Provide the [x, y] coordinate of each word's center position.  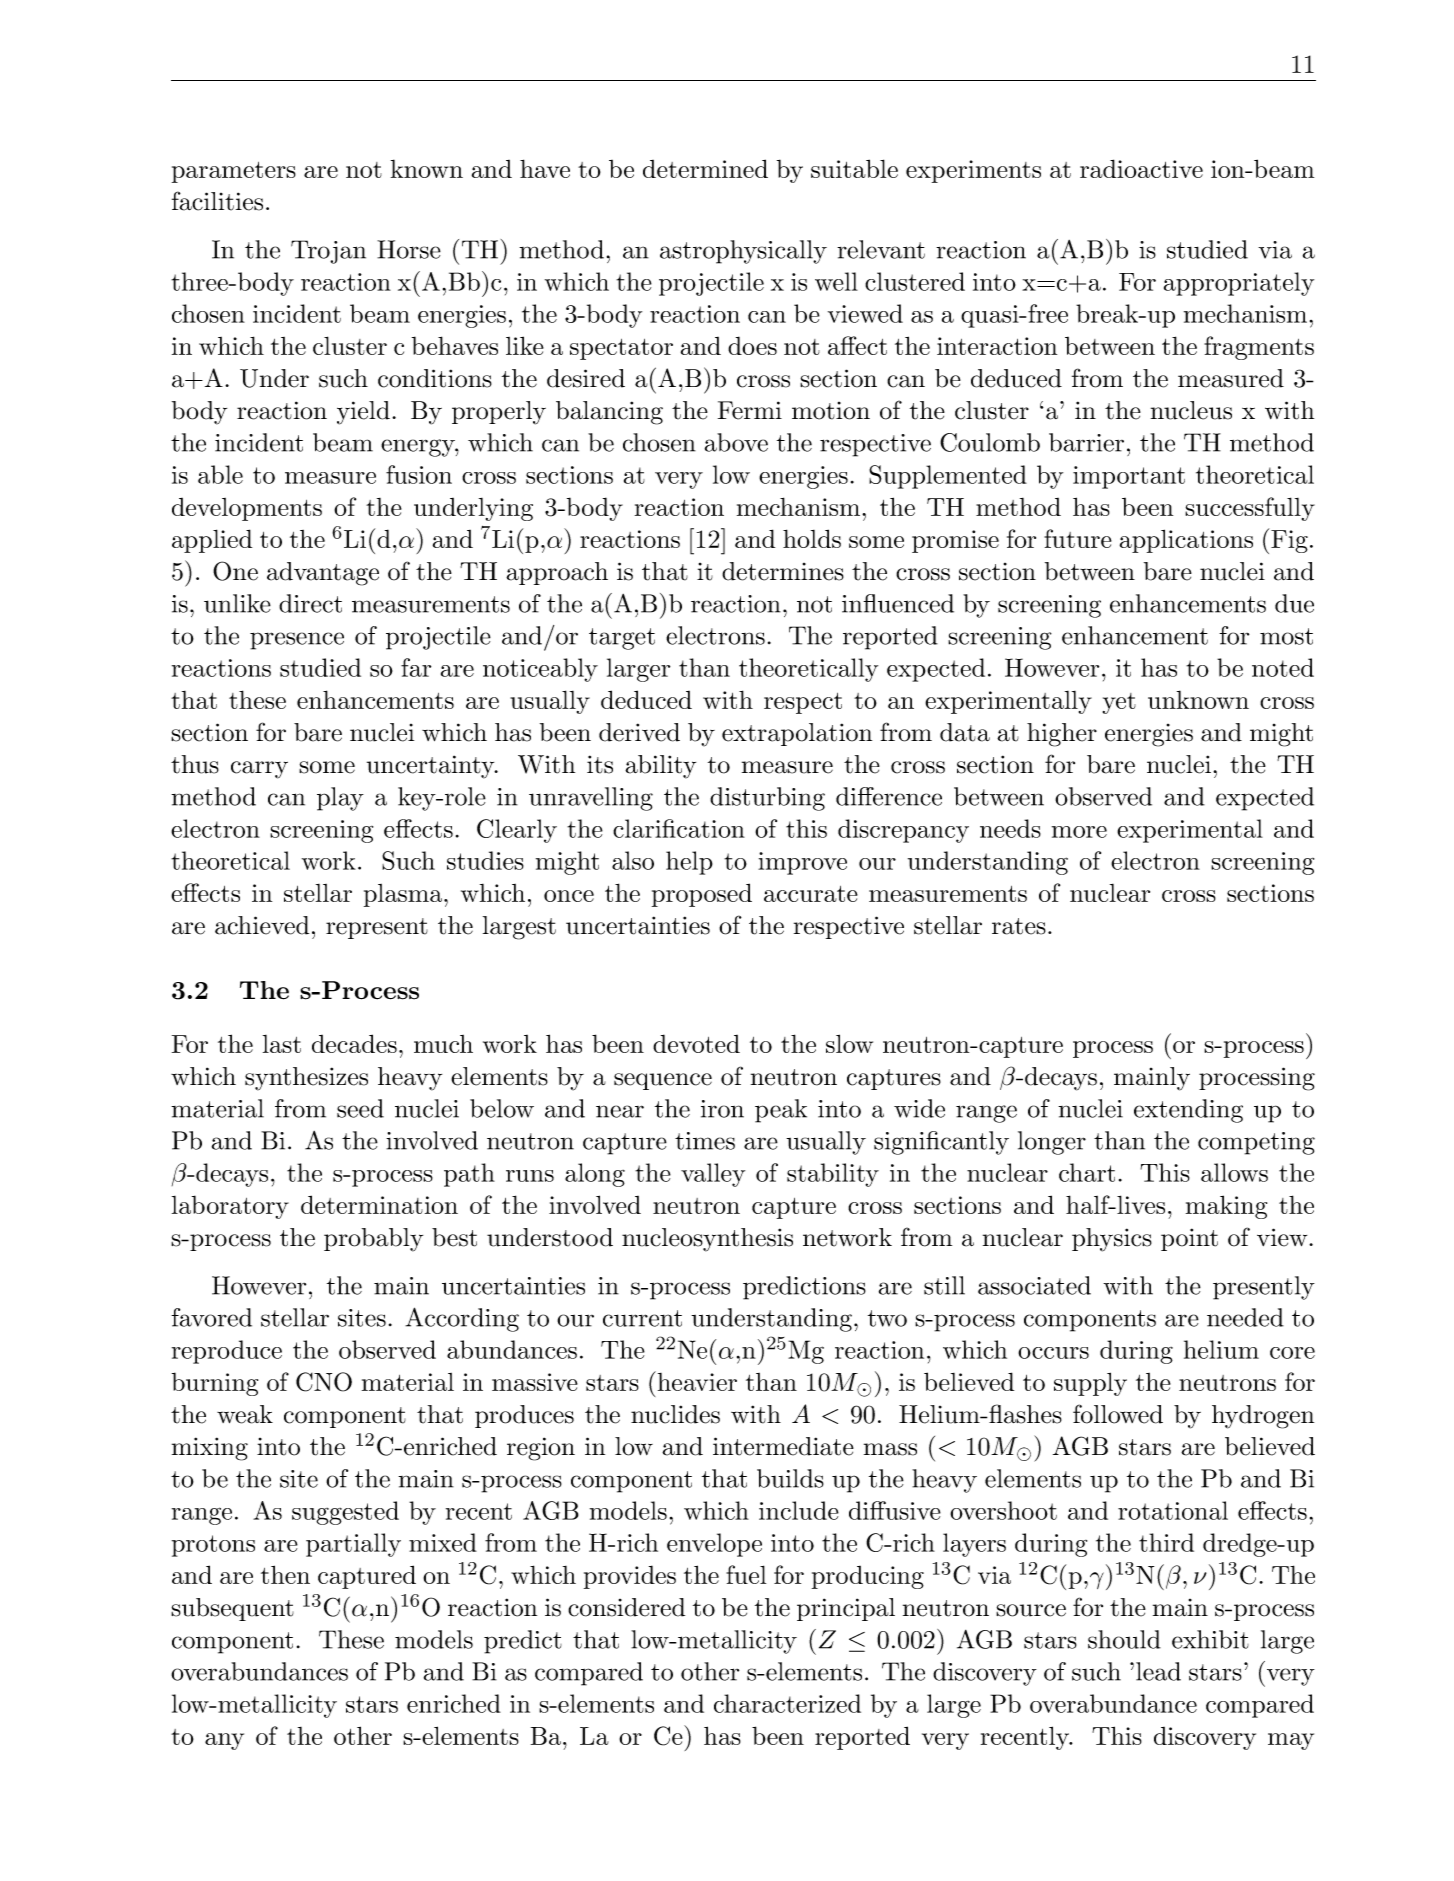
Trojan [328, 252]
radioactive [1141, 168]
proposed [702, 895]
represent [377, 928]
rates [1019, 926]
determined [705, 168]
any [224, 1741]
